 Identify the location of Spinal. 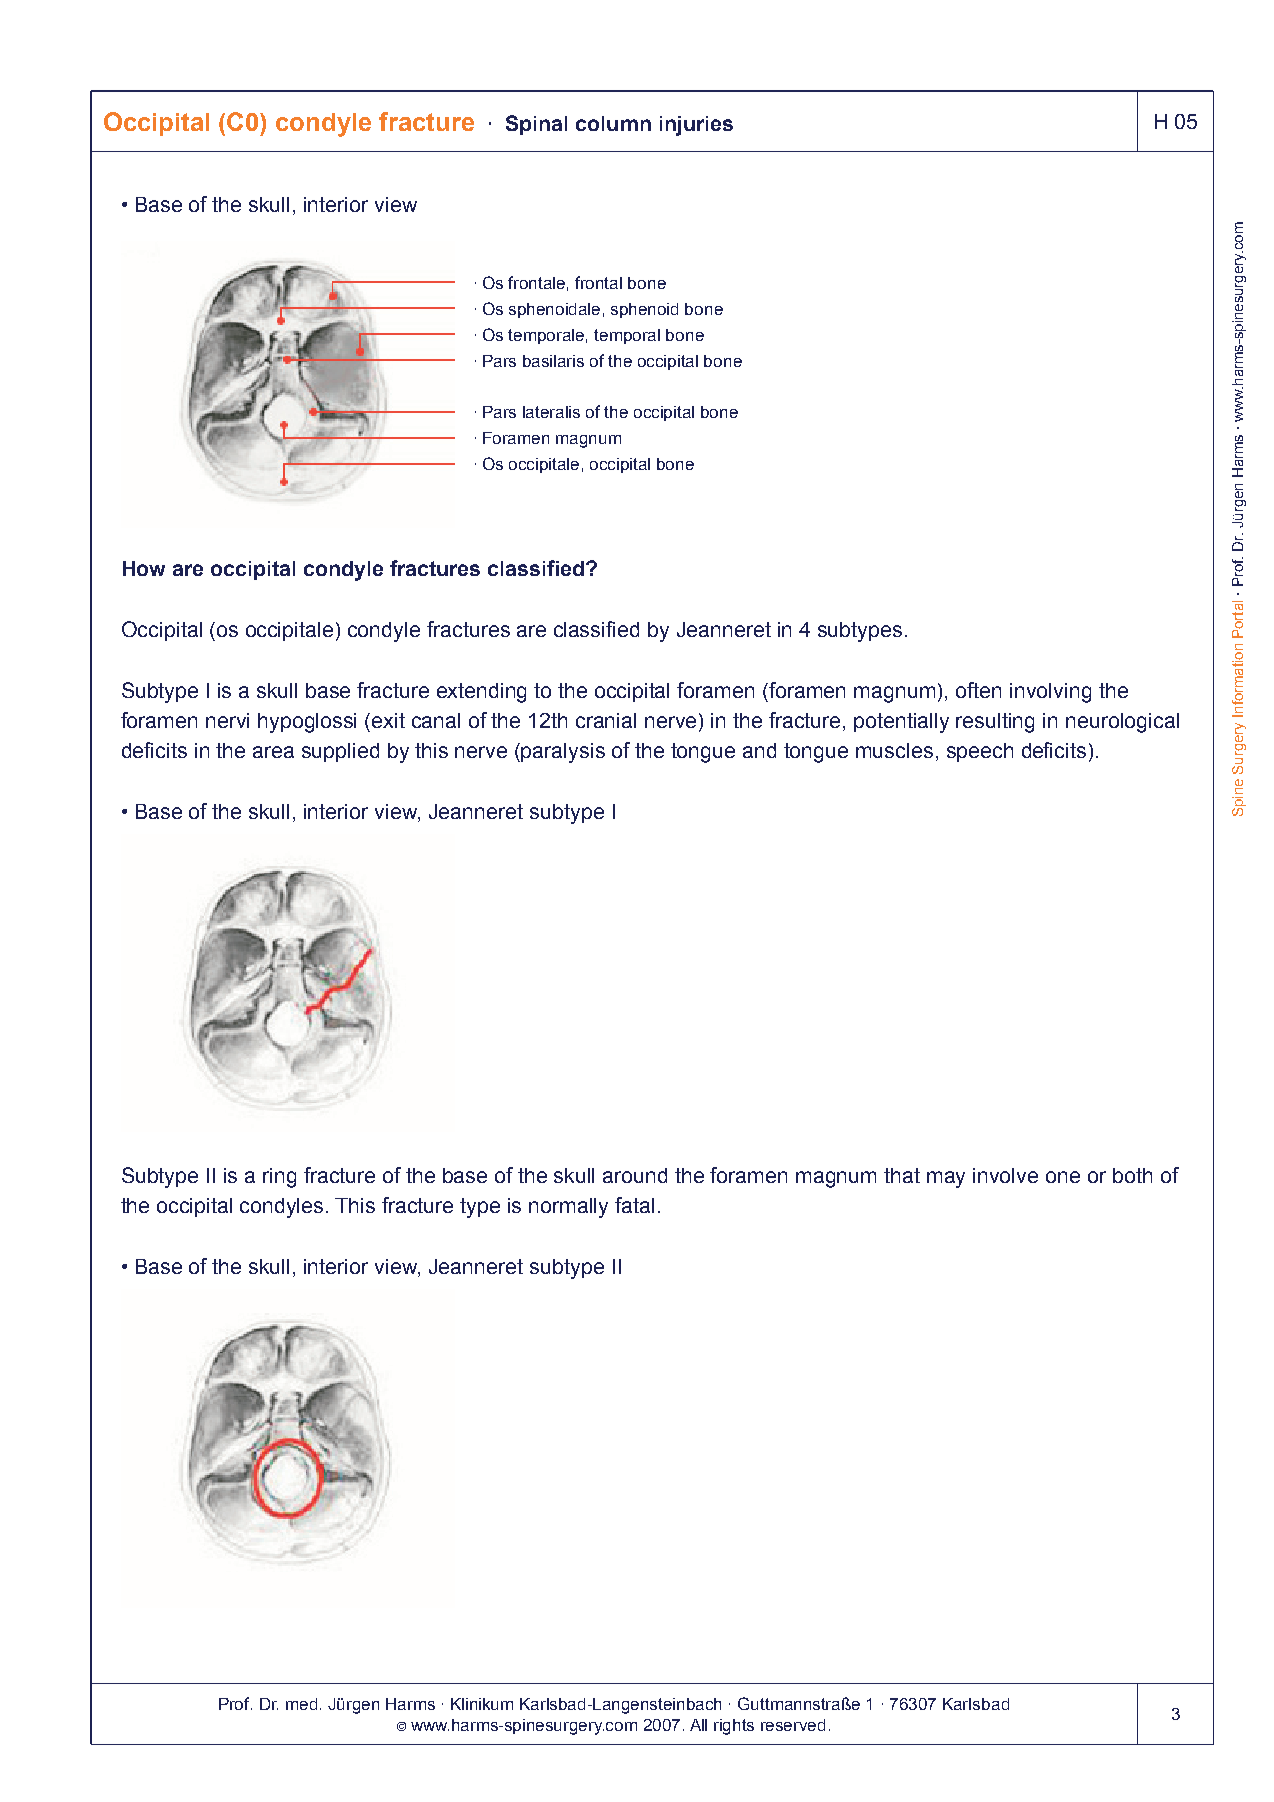
(536, 125).
